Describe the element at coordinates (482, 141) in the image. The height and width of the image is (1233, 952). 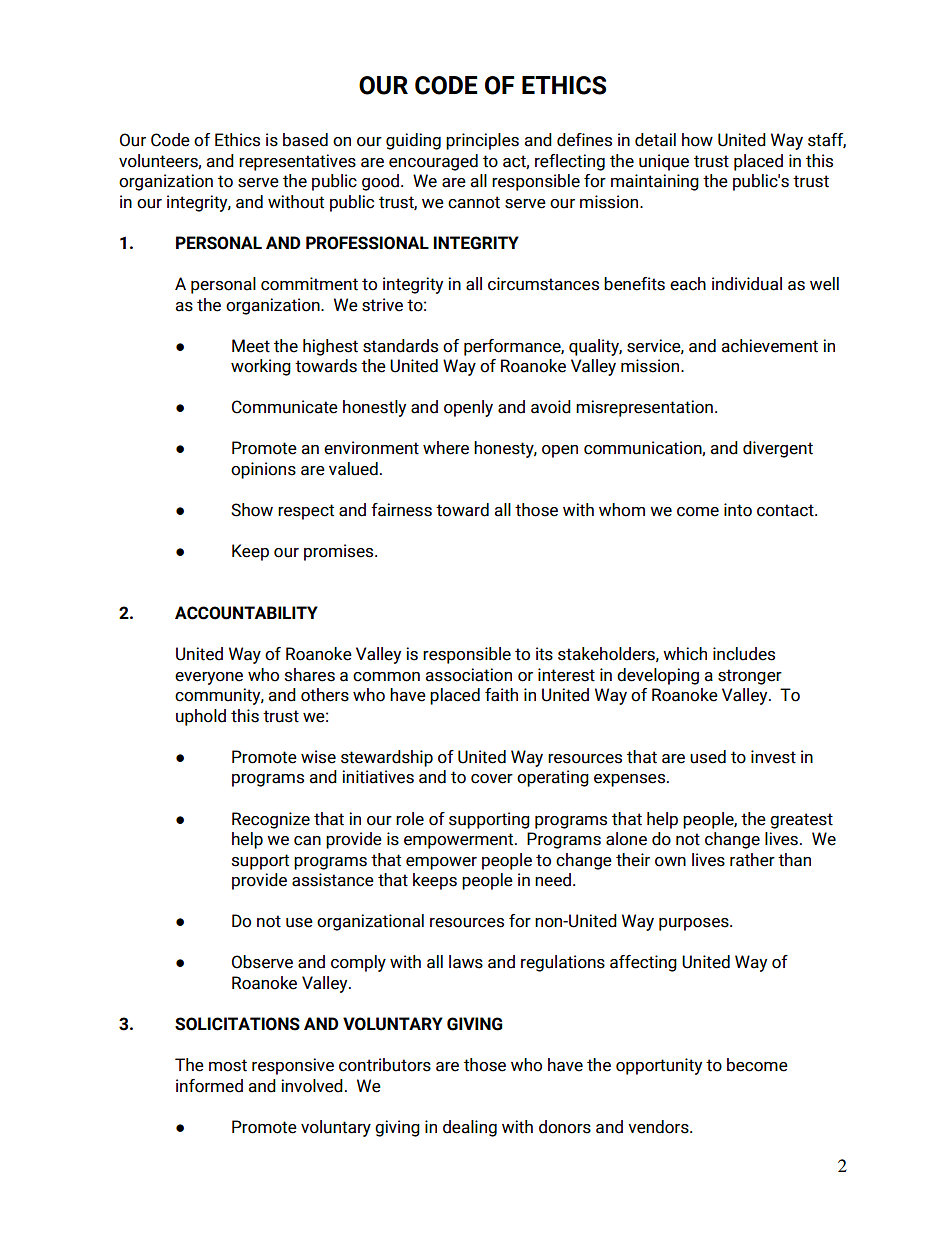
I see `principles` at that location.
